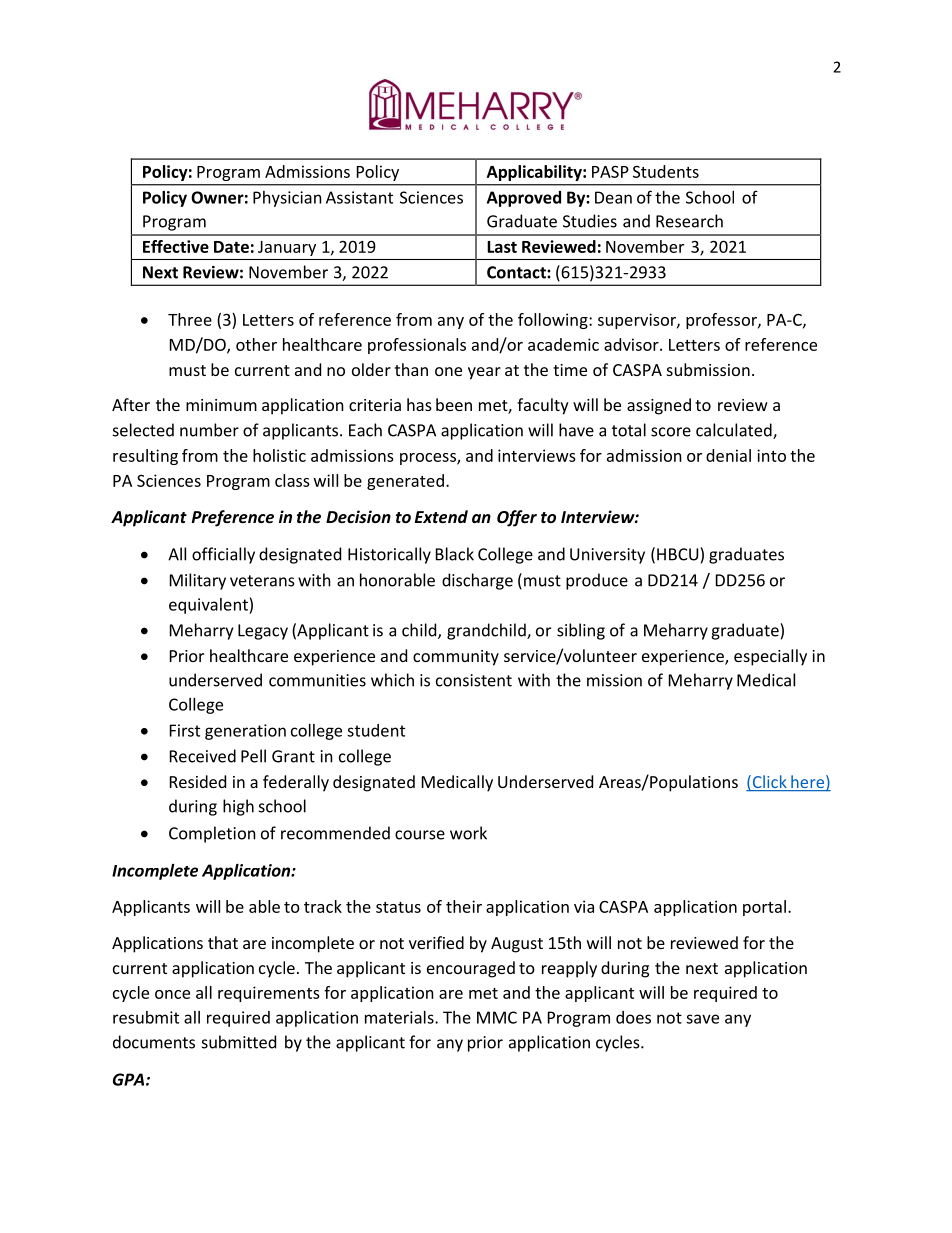  Describe the element at coordinates (203, 756) in the screenshot. I see `Received` at that location.
